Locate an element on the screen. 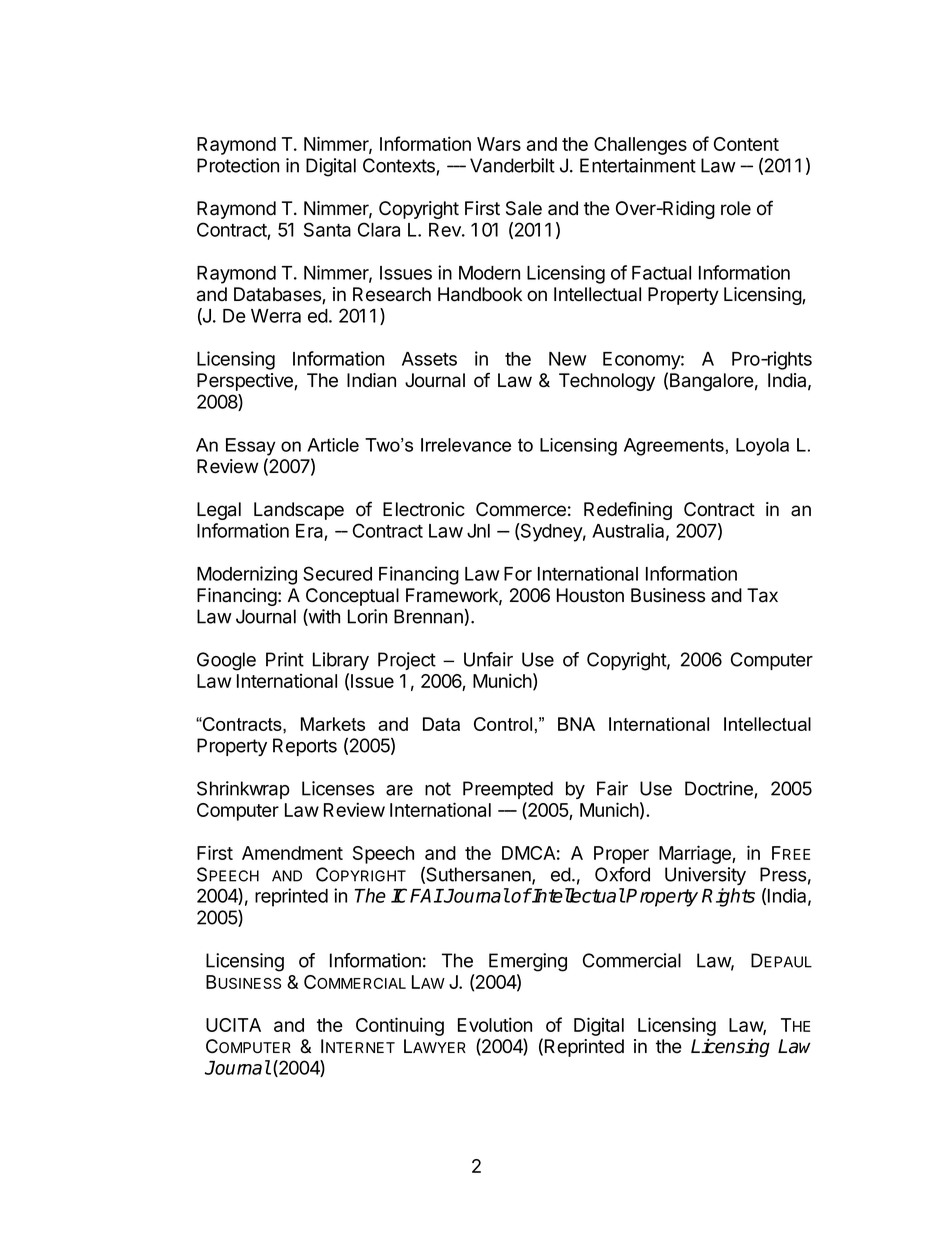  Vanderbilt is located at coordinates (512, 165).
